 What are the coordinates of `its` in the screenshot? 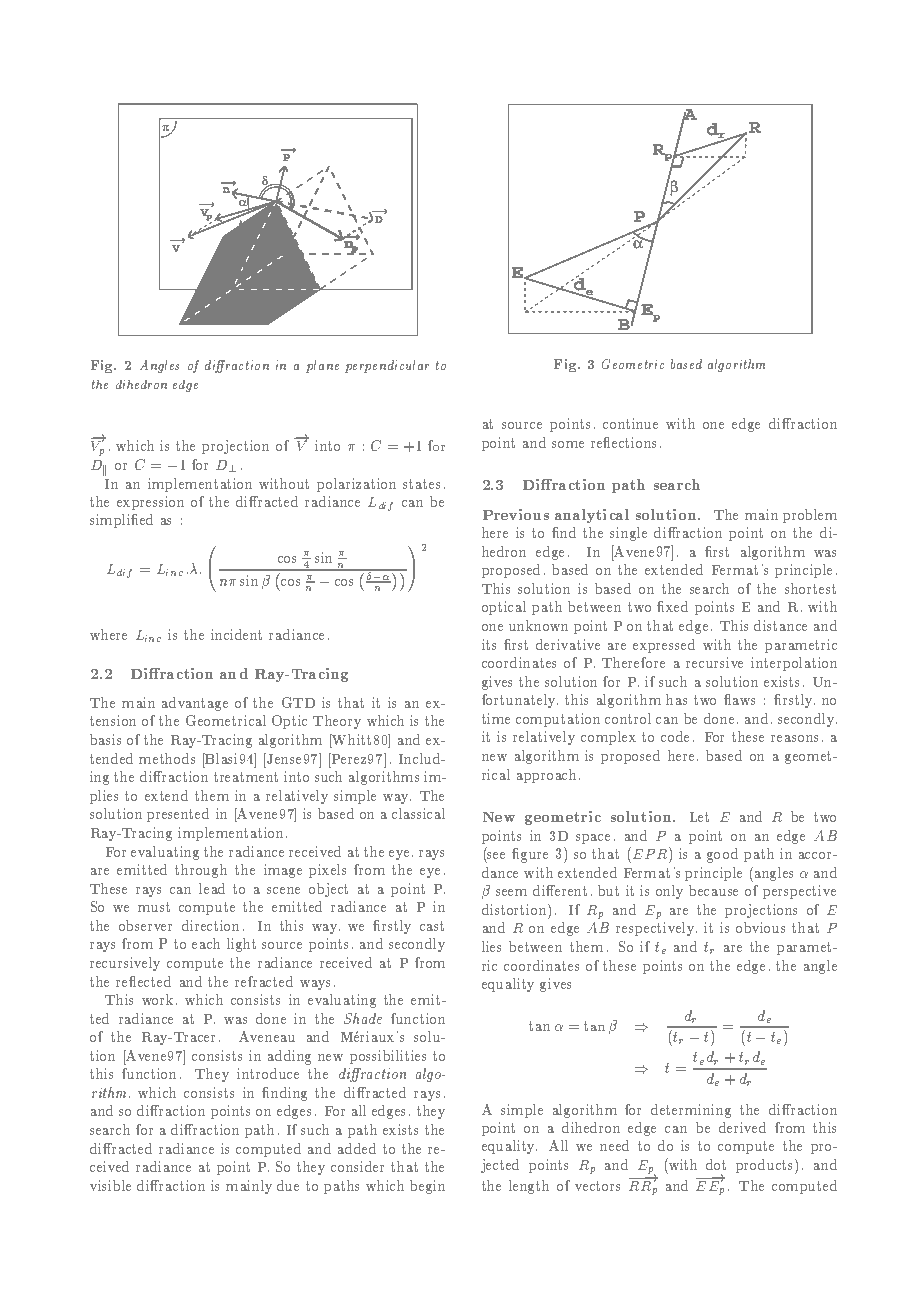 It's located at (489, 644).
